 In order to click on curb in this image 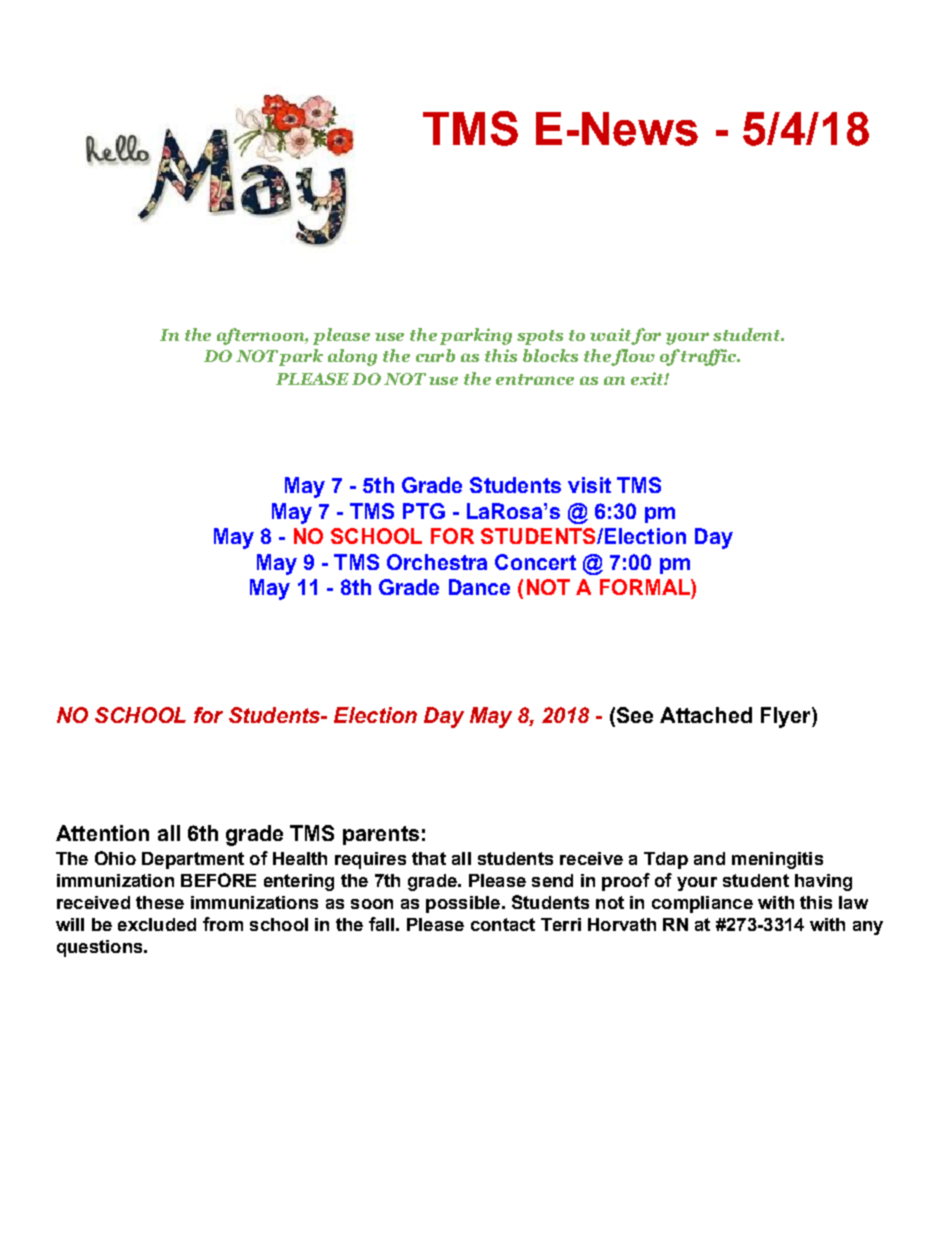, I will do `click(435, 355)`.
